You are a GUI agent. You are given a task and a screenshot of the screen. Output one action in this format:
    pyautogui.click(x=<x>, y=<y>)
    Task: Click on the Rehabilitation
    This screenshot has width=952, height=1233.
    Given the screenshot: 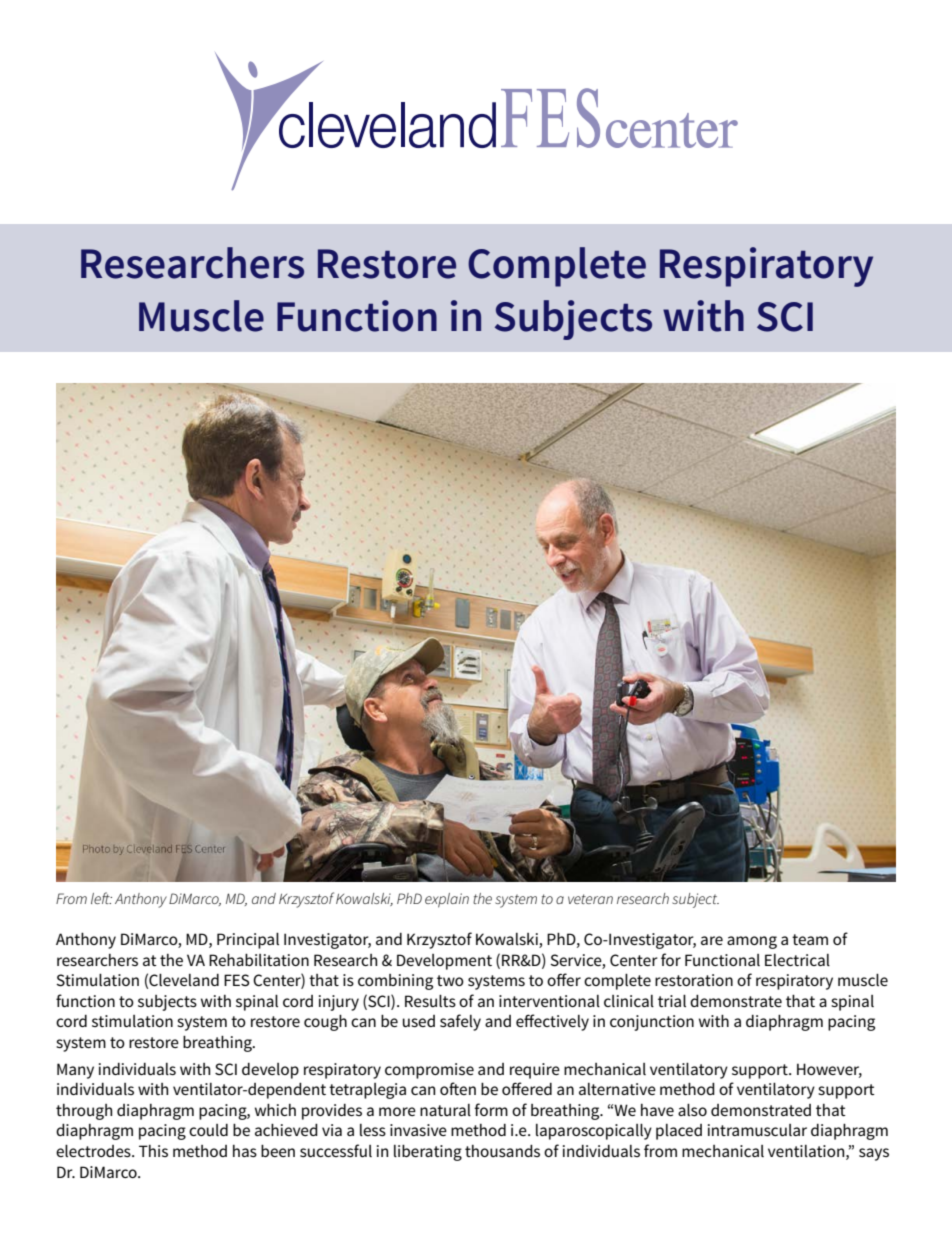 What is the action you would take?
    pyautogui.click(x=259, y=960)
